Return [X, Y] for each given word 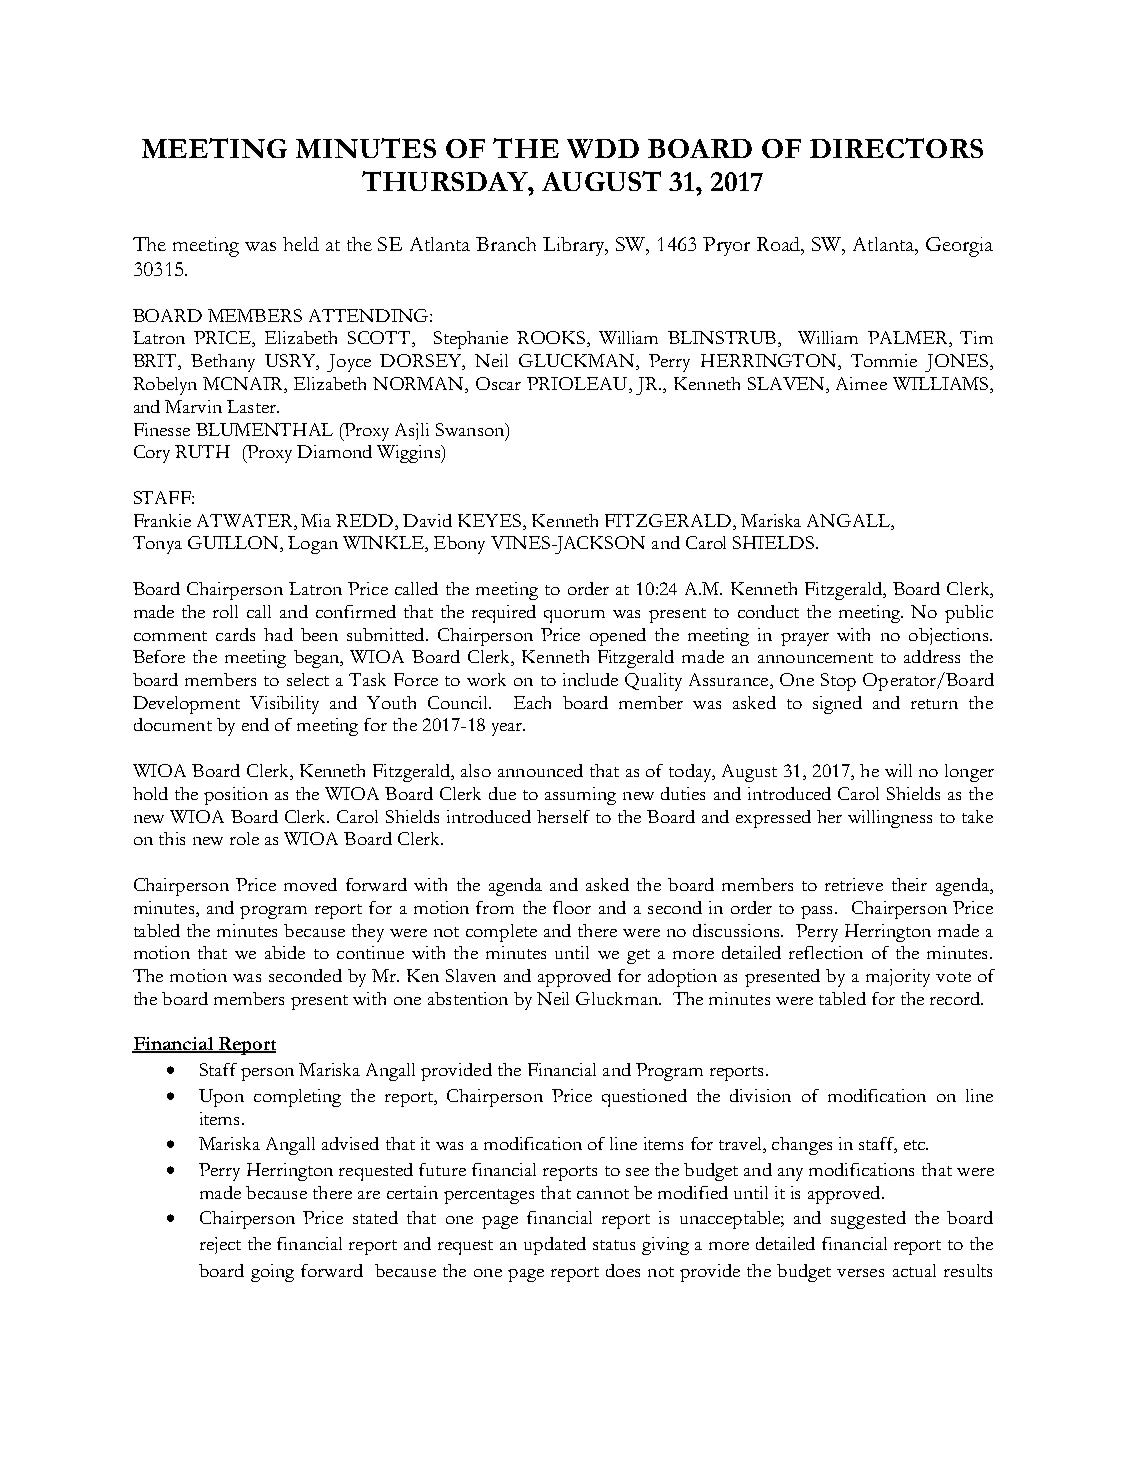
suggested [868, 1220]
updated [555, 1246]
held [301, 244]
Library [575, 246]
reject [220, 1245]
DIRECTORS [896, 148]
